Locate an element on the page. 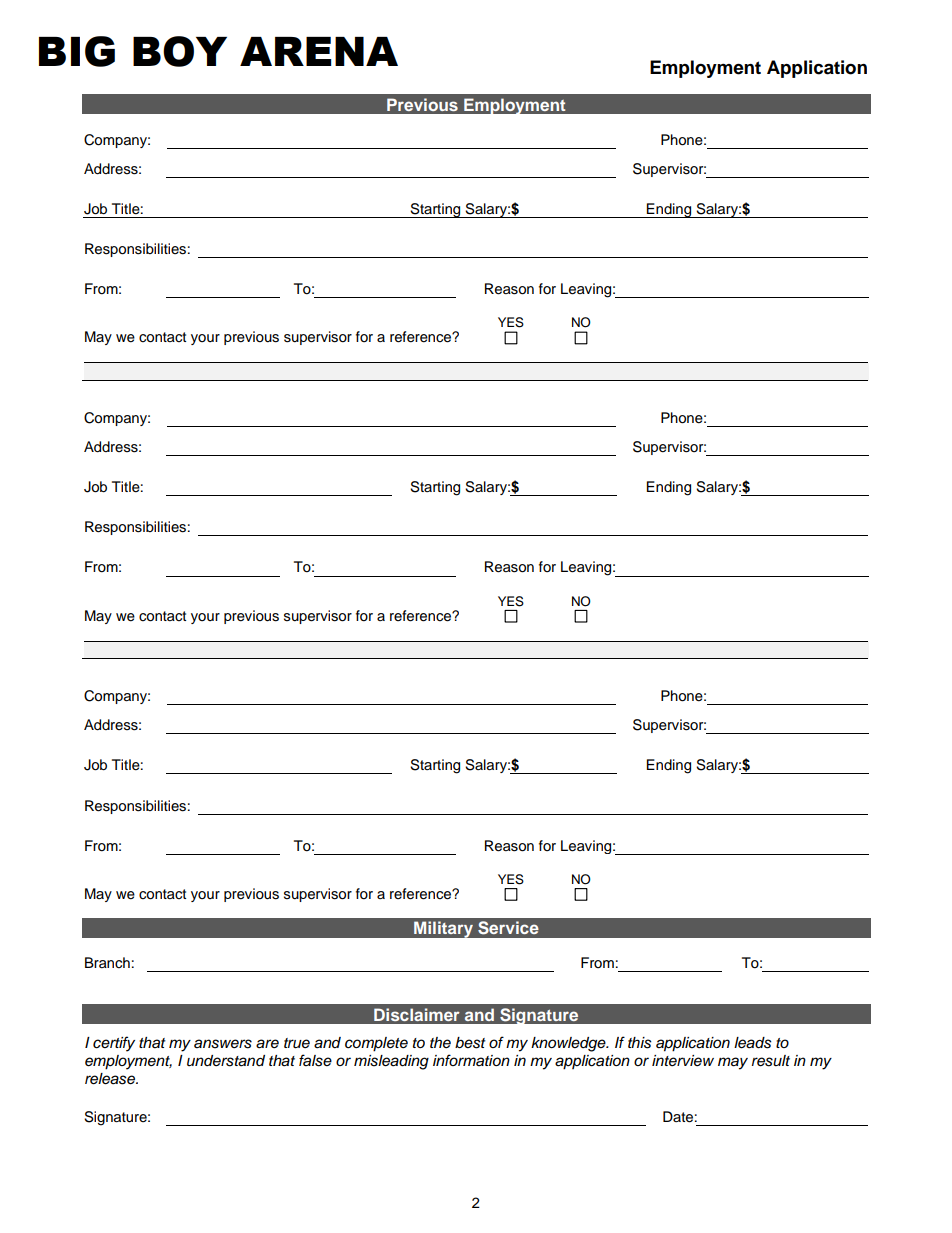 This document has width=952, height=1233. BOY is located at coordinates (180, 51).
